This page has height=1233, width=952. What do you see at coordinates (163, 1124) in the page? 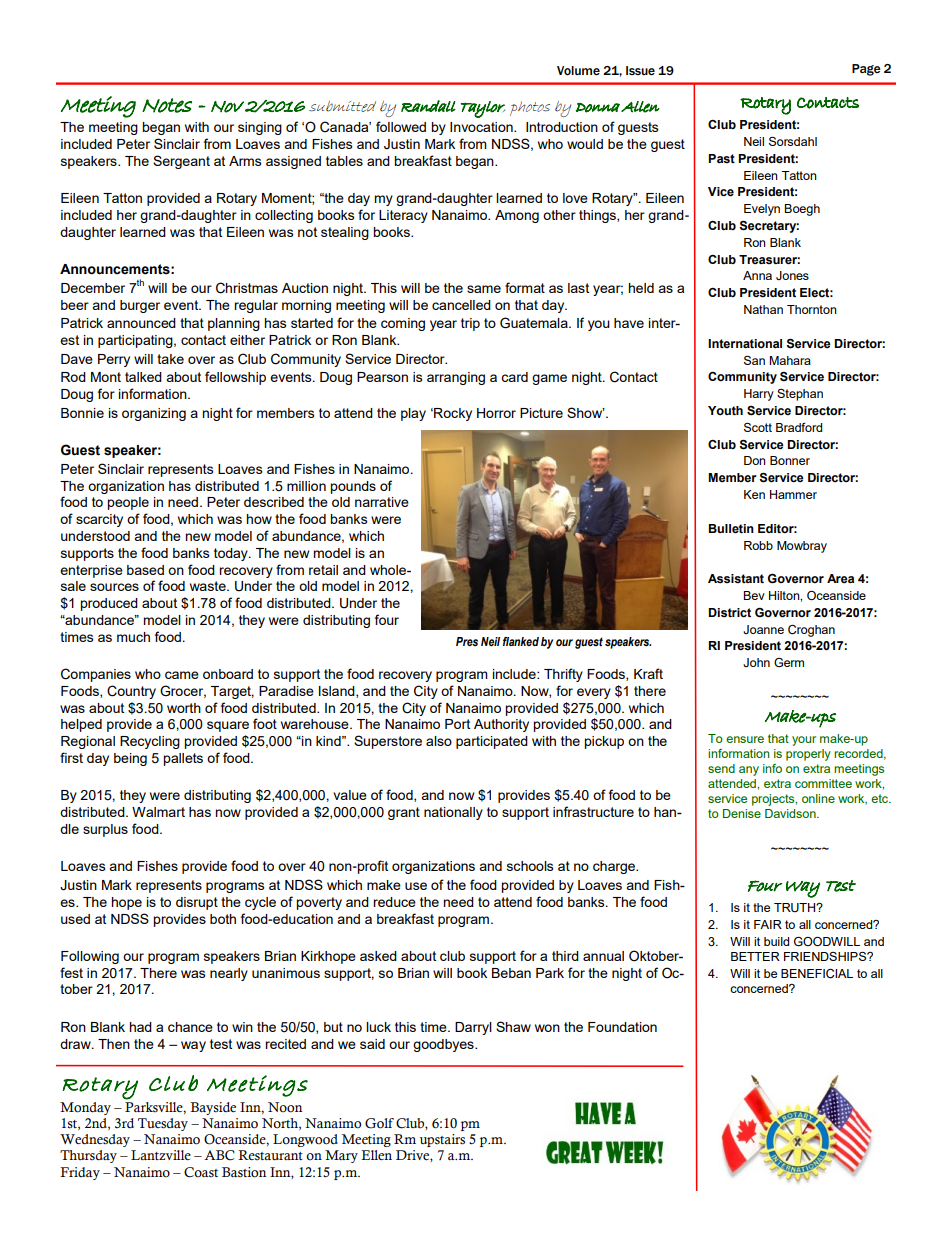
I see `Tuesday` at bounding box center [163, 1124].
